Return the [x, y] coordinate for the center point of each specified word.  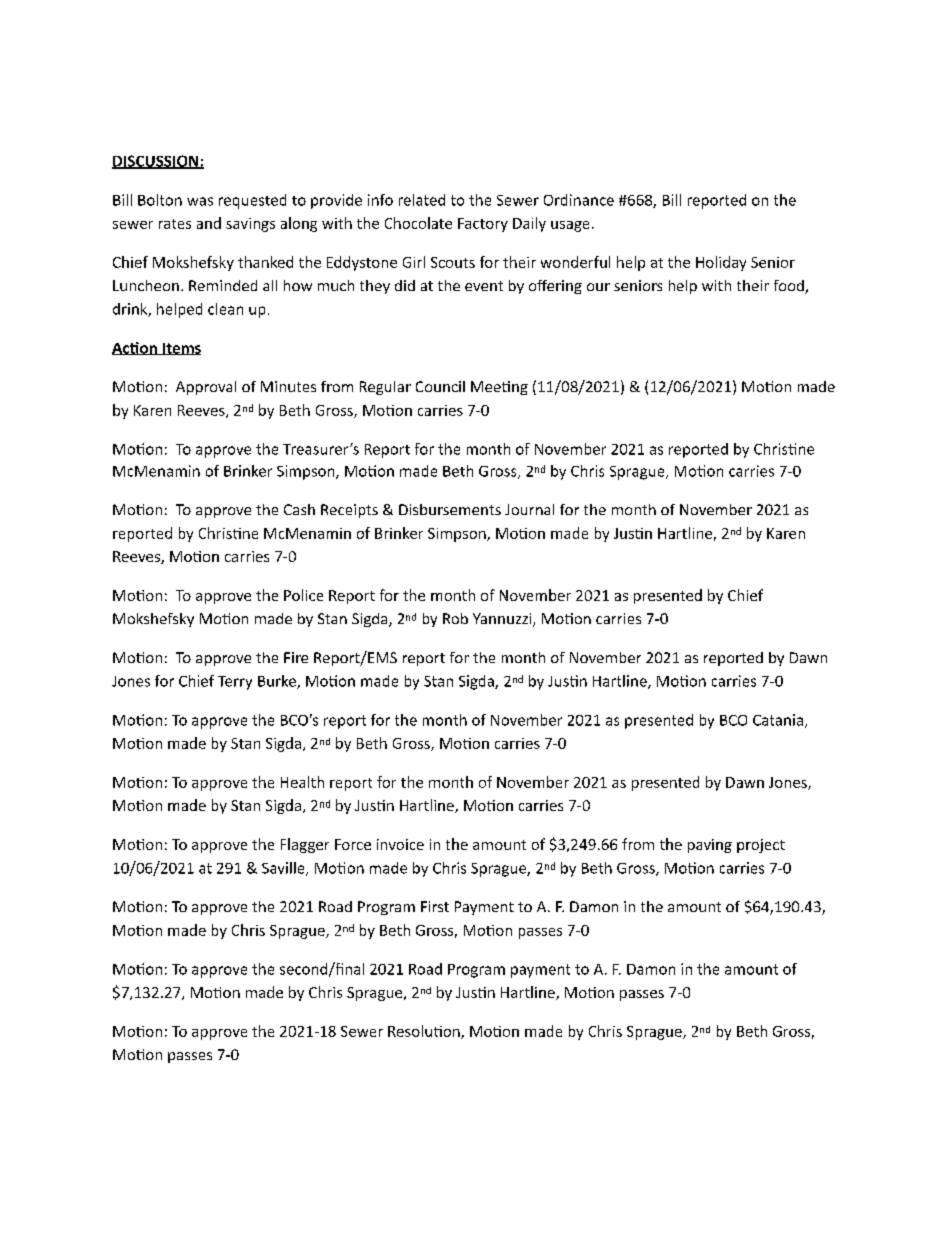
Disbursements [450, 509]
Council [440, 386]
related [422, 200]
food [790, 287]
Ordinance [579, 200]
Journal [529, 509]
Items [181, 349]
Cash [299, 509]
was [200, 201]
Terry [235, 683]
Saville [284, 869]
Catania [778, 720]
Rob [455, 618]
